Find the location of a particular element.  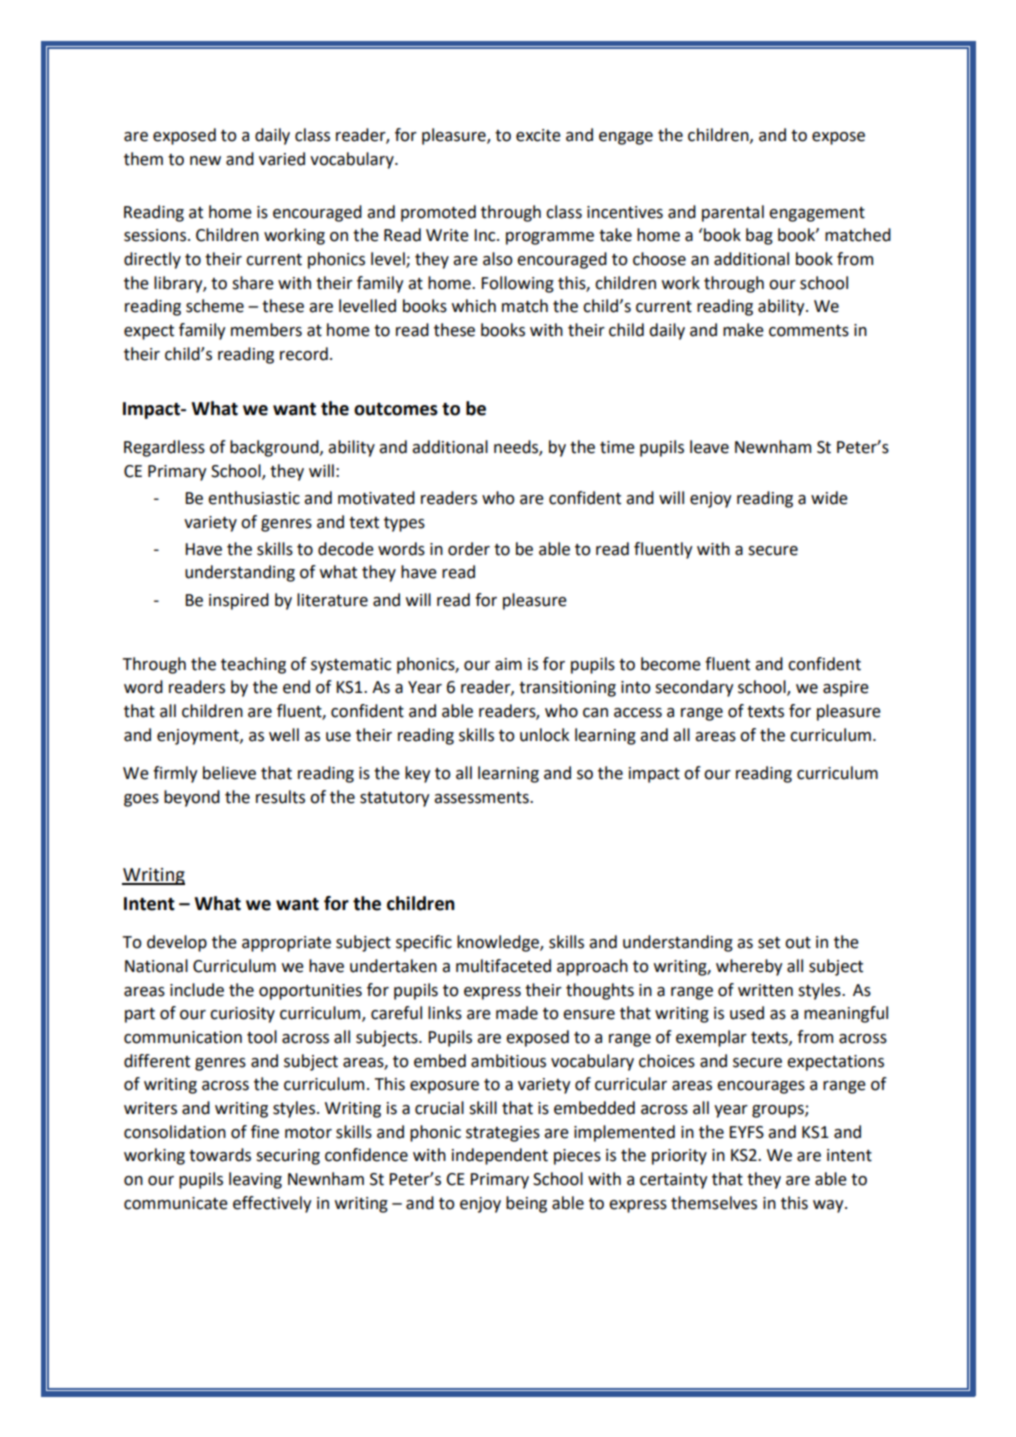

aim is located at coordinates (508, 664).
